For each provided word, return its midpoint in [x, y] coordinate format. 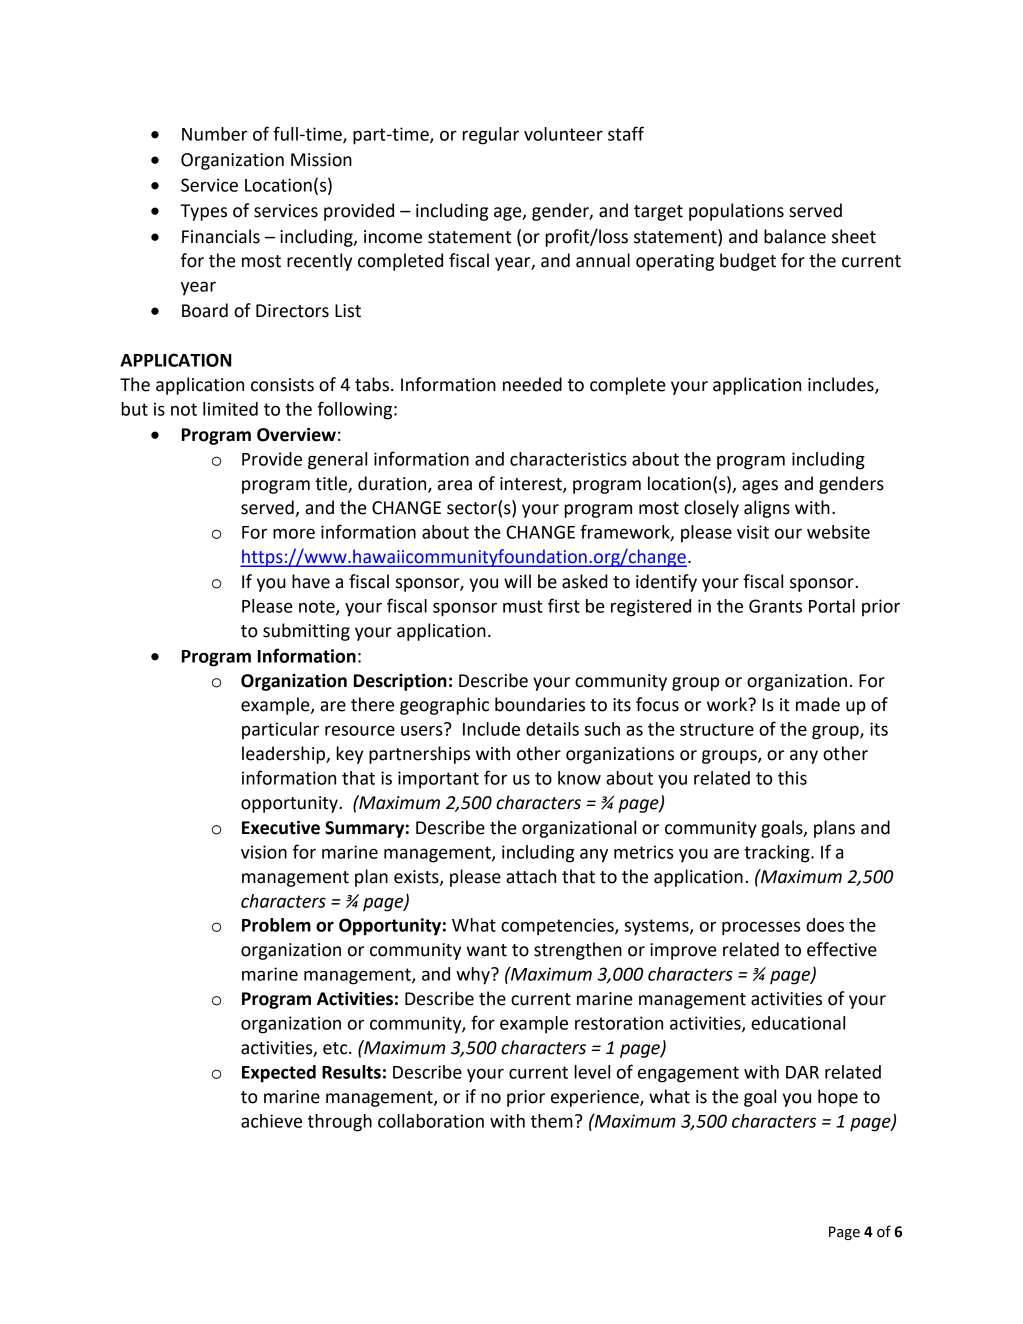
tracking [778, 854]
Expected [279, 1074]
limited [230, 409]
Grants [775, 606]
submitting [306, 632]
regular [491, 136]
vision [264, 852]
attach [531, 876]
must [523, 606]
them [552, 1121]
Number [214, 134]
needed [532, 384]
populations [736, 212]
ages [760, 487]
